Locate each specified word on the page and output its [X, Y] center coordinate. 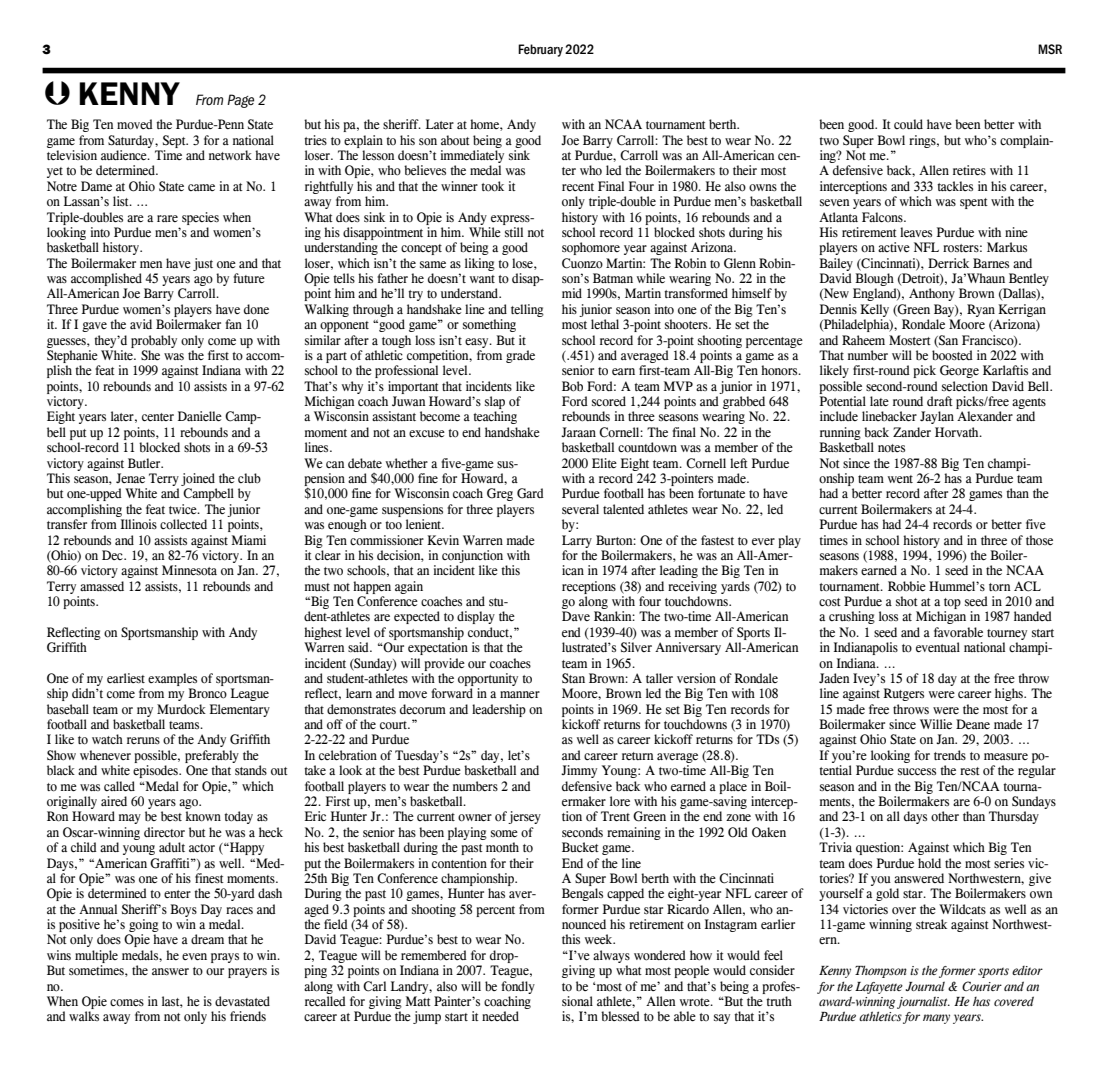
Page [240, 101]
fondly [518, 987]
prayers [247, 973]
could [908, 124]
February [540, 50]
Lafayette [879, 988]
